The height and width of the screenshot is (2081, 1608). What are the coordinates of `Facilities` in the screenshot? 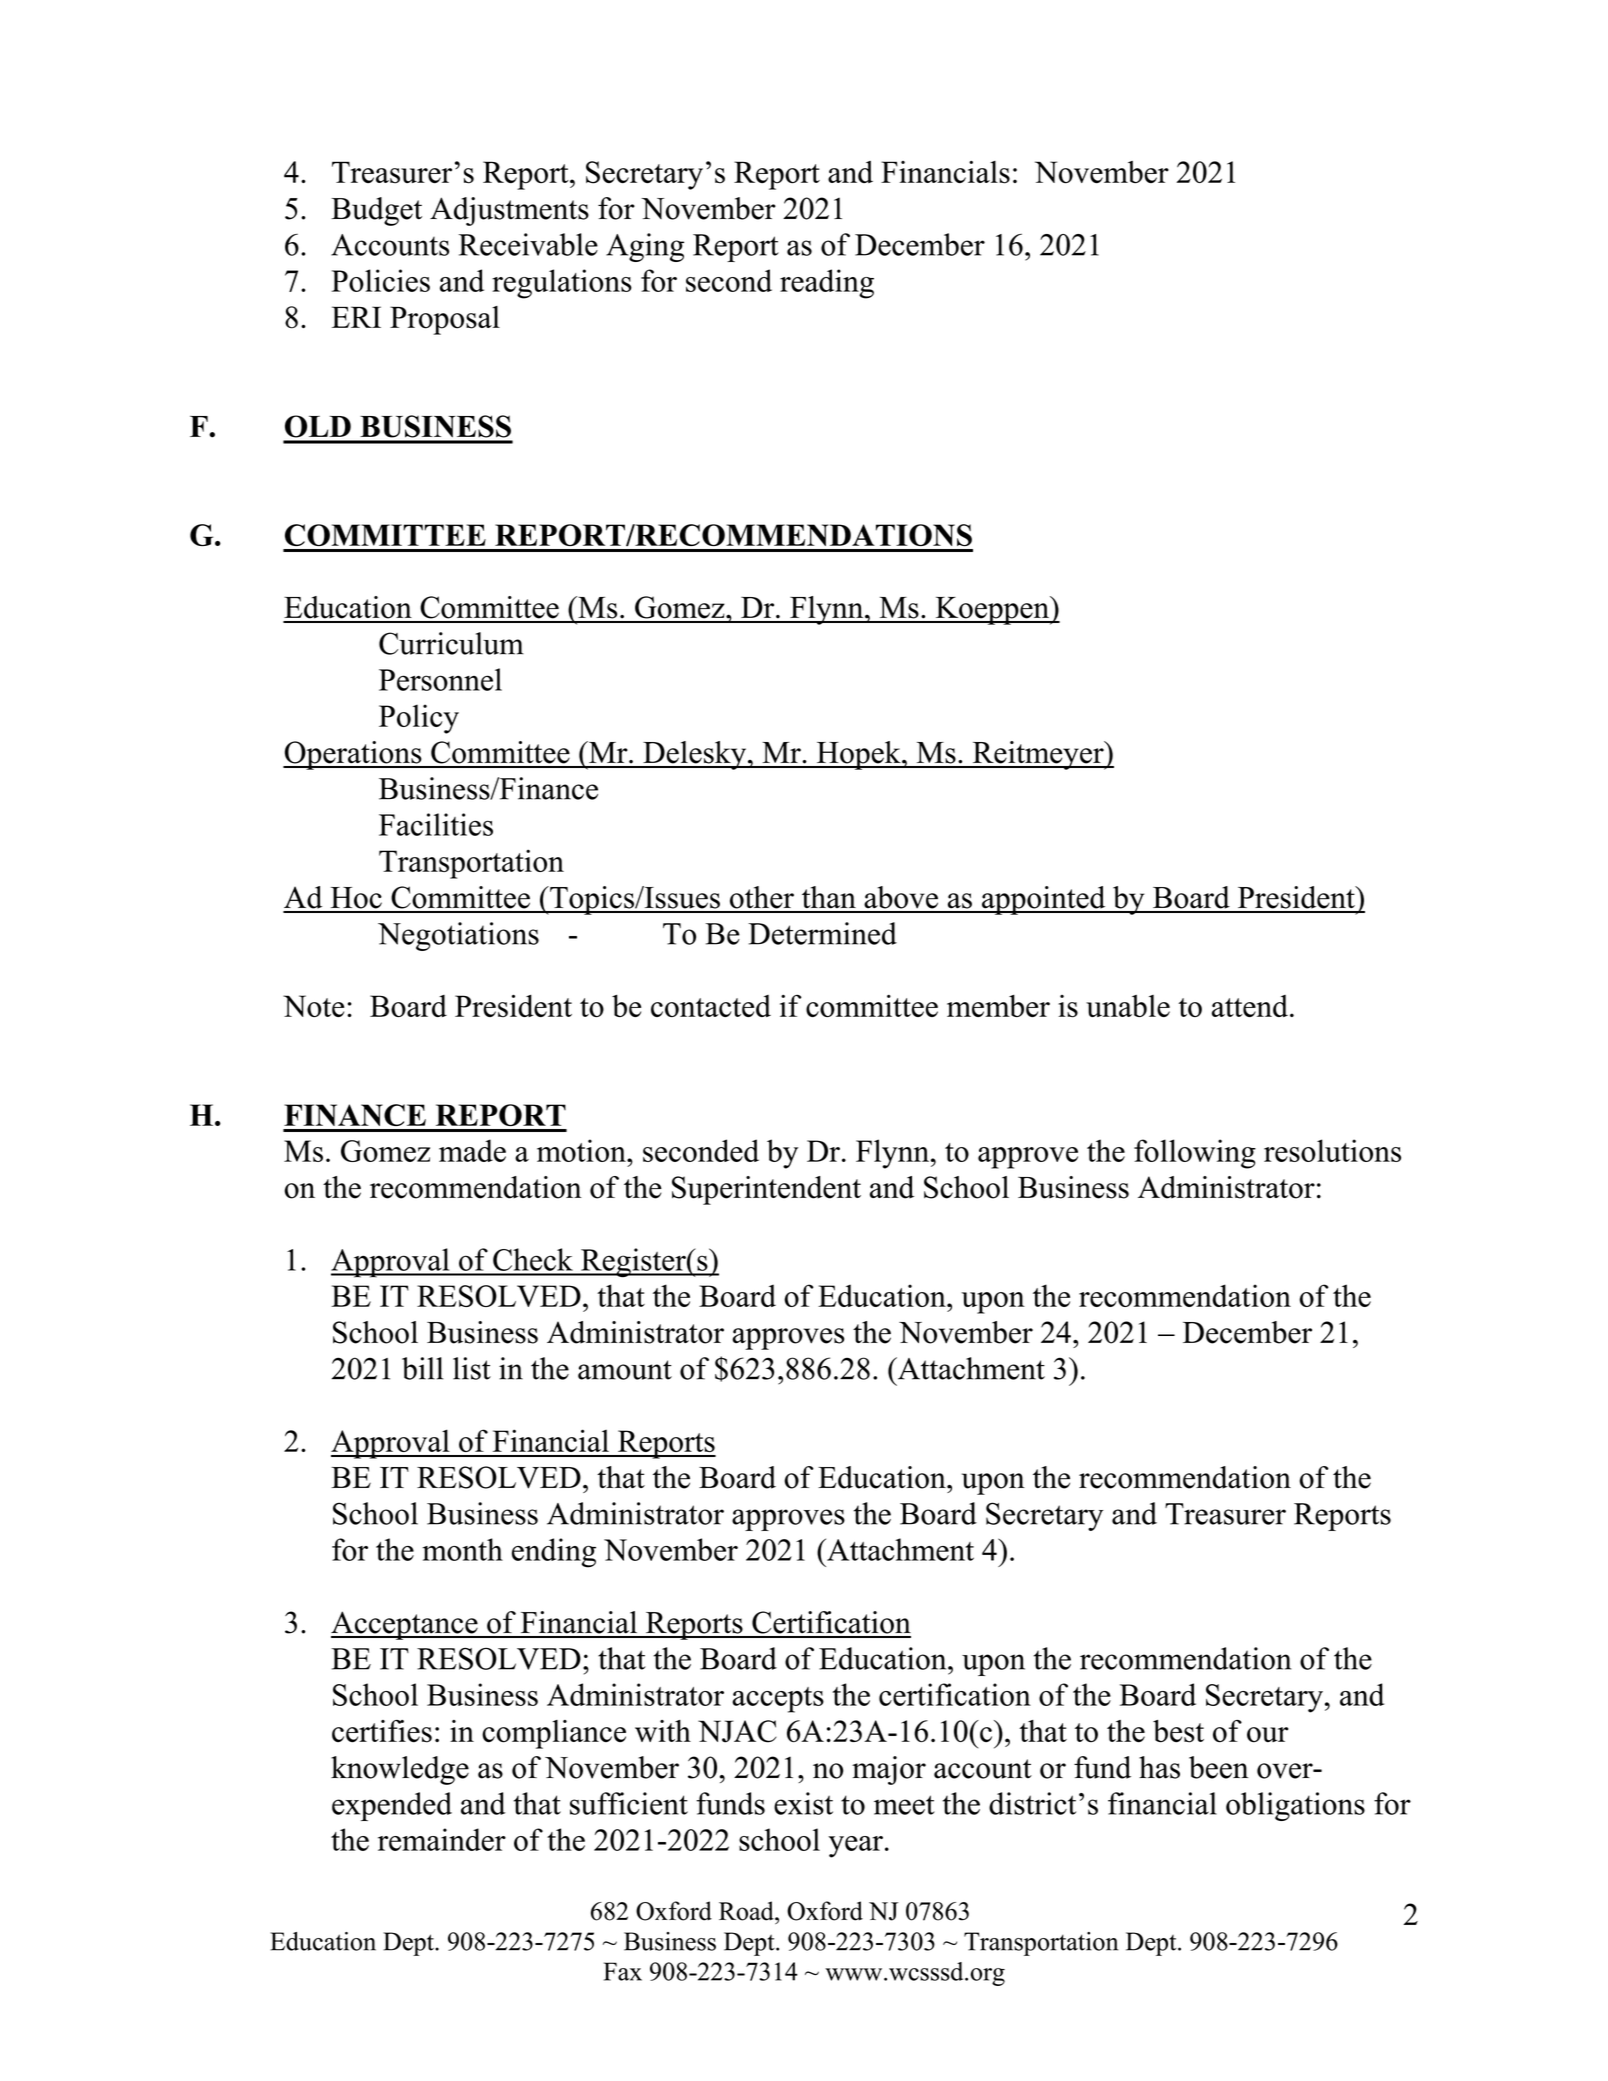 It's located at (436, 824).
